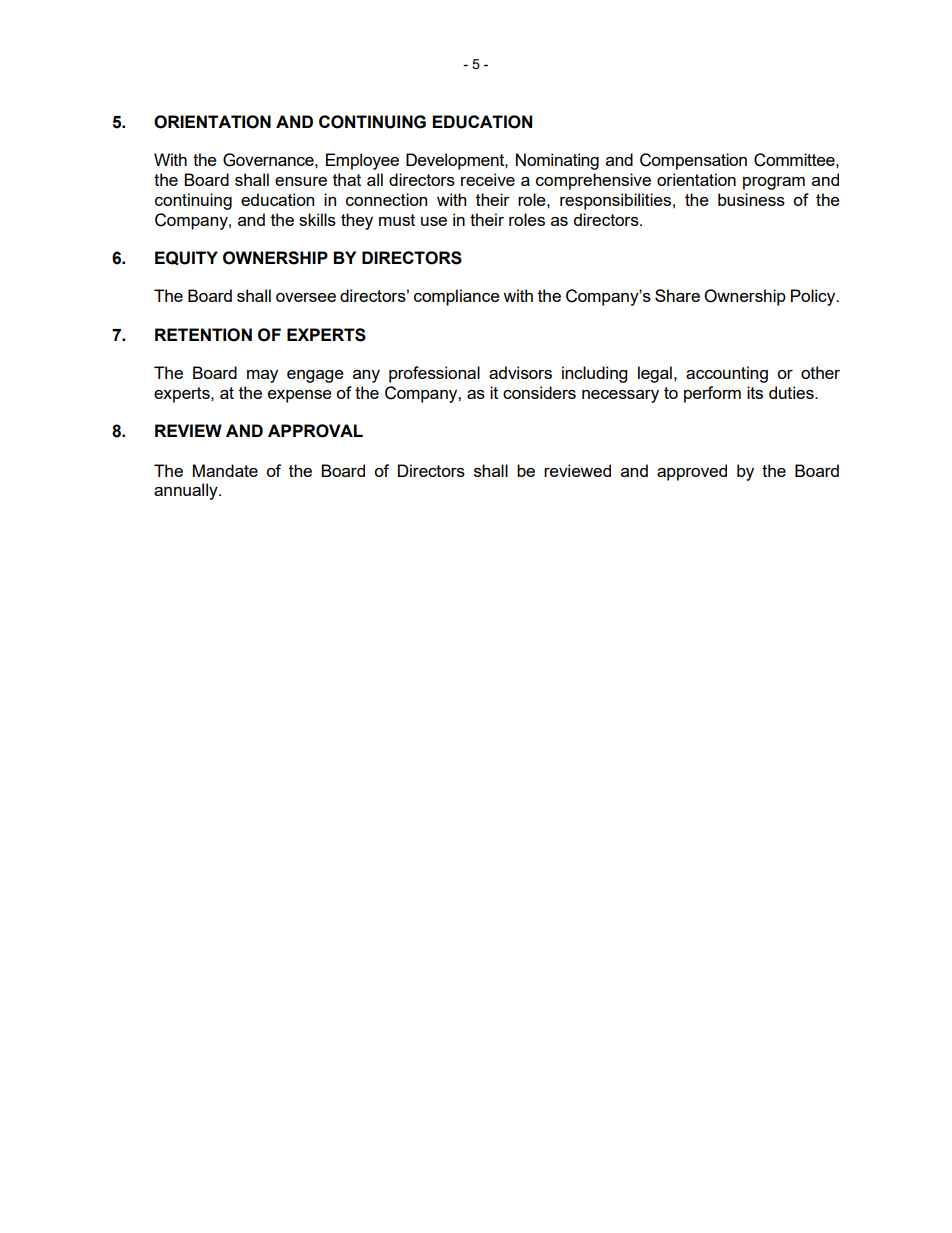 This page has width=952, height=1233. I want to click on RETENTION, so click(203, 335).
